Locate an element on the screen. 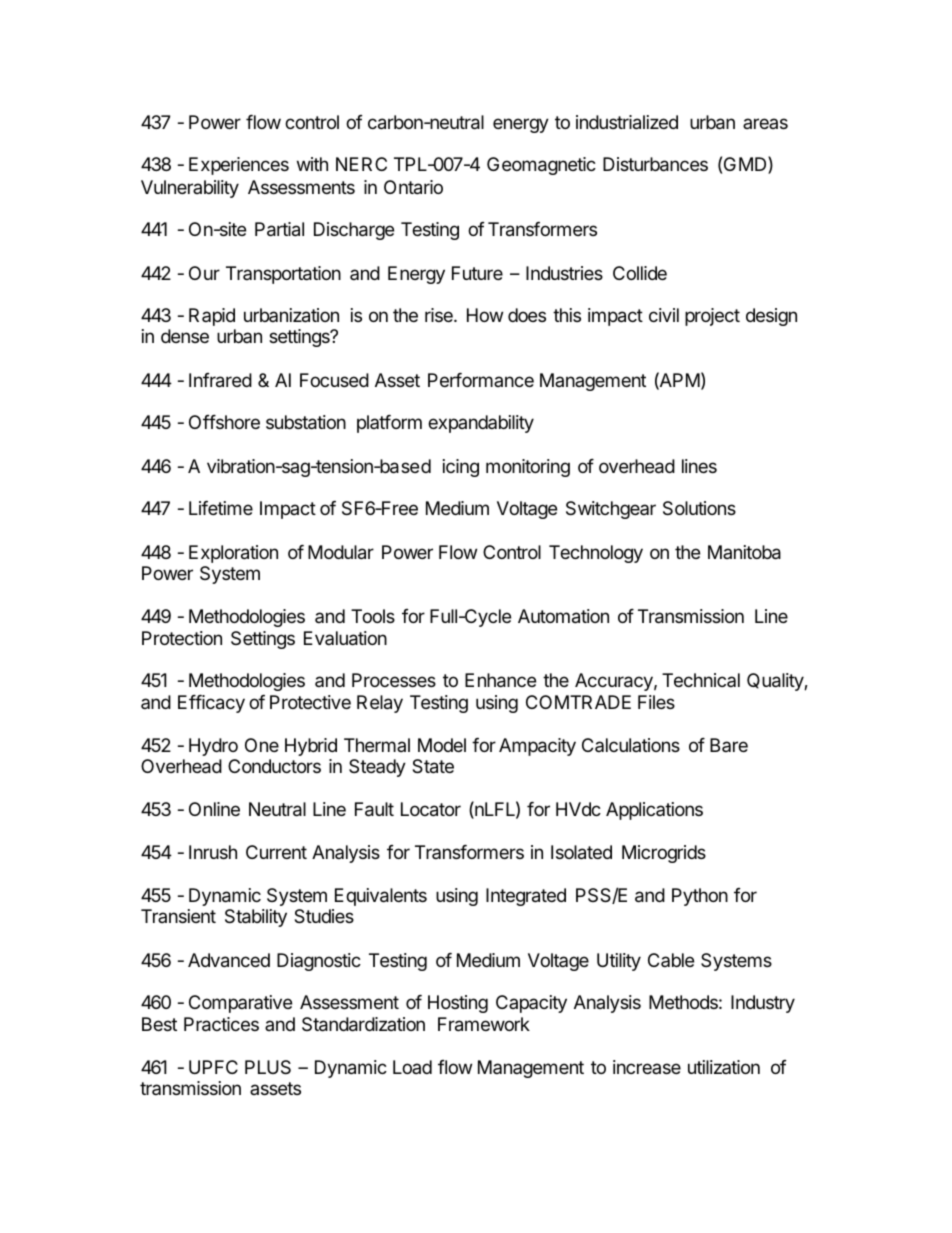  Practices is located at coordinates (221, 1024).
